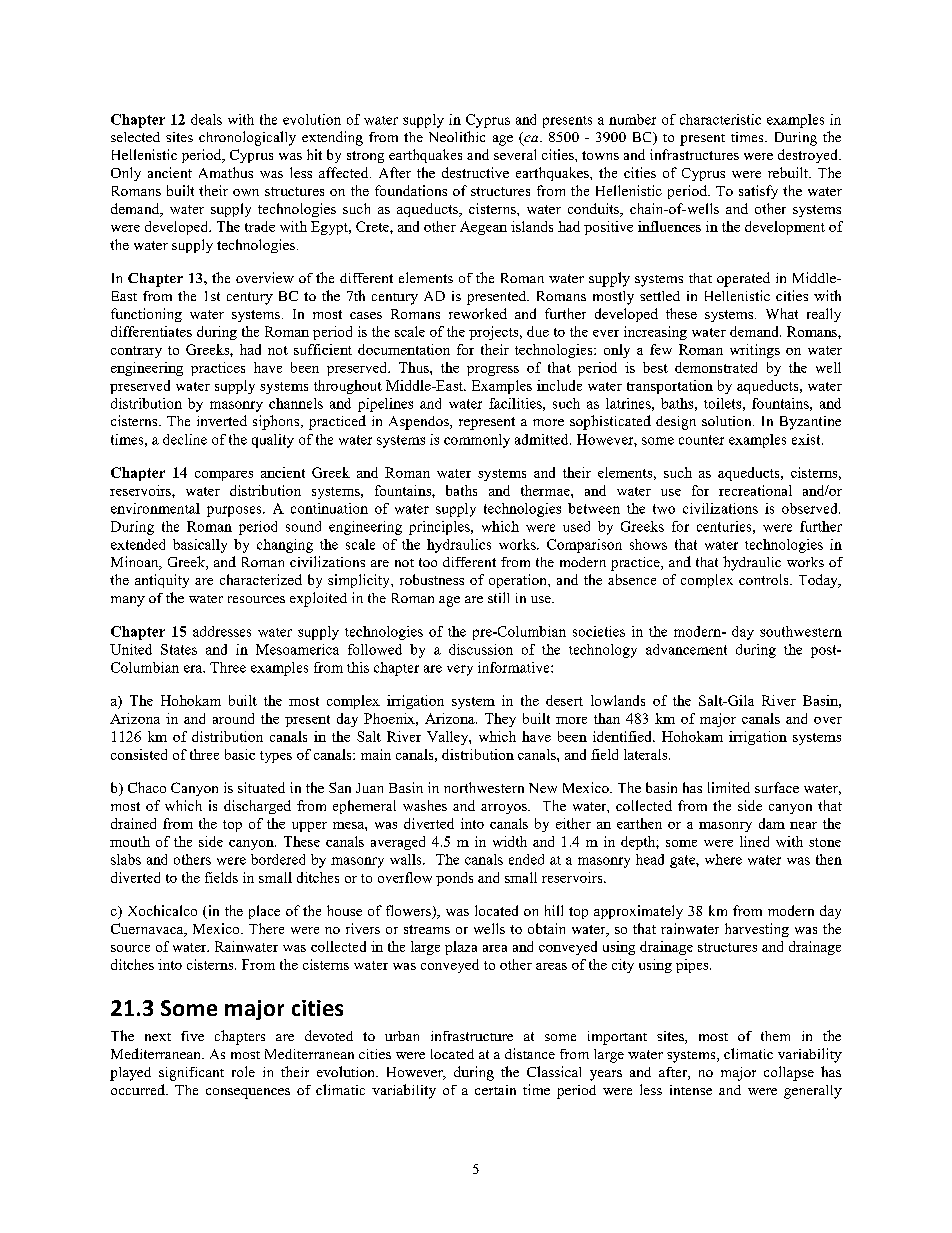 This image has height=1233, width=952. What do you see at coordinates (498, 597) in the image?
I see `still` at bounding box center [498, 597].
